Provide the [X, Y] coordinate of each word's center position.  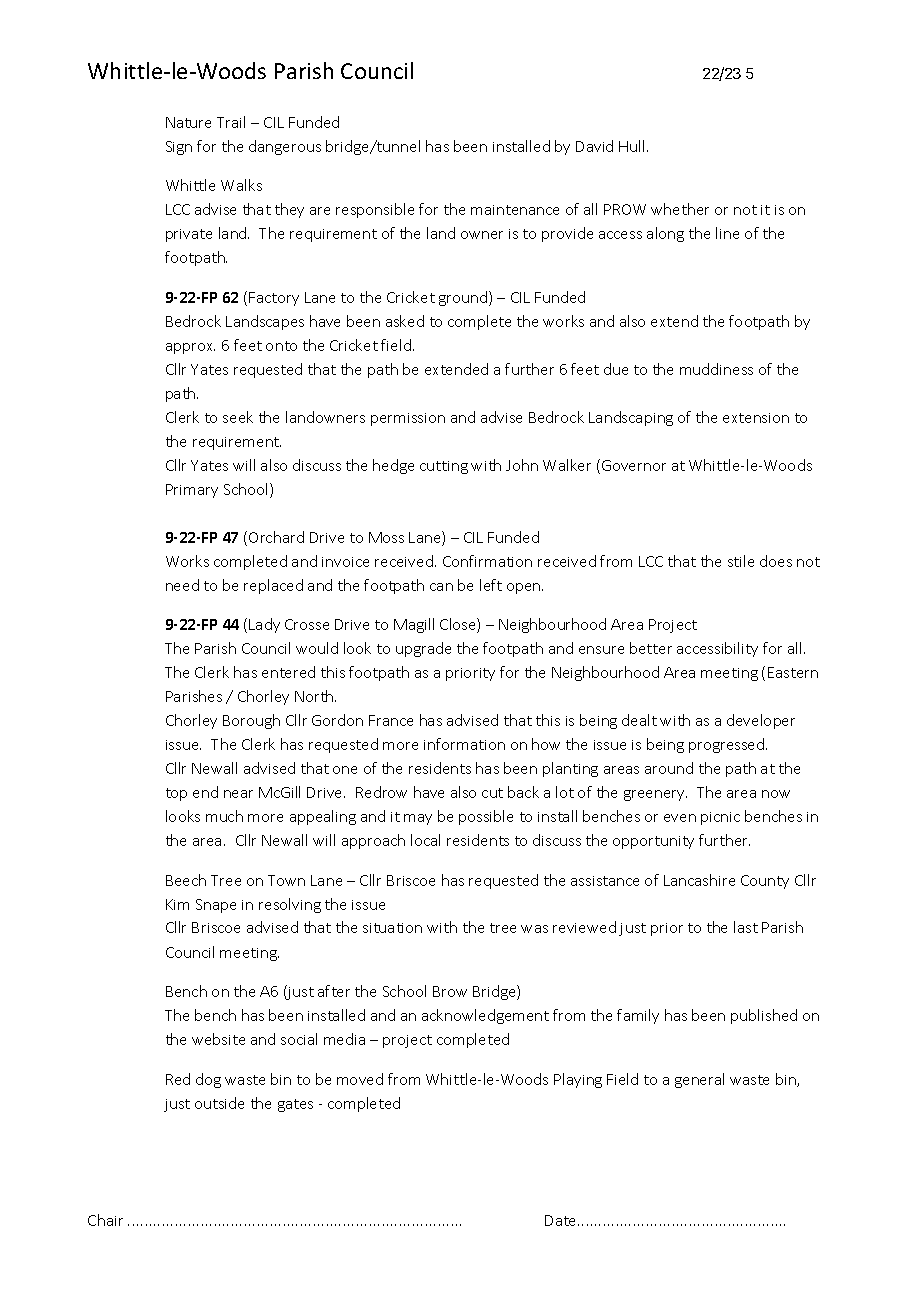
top [176, 794]
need [182, 585]
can [441, 587]
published [764, 1016]
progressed [728, 745]
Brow [450, 991]
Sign [179, 148]
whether [680, 209]
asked [405, 321]
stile [741, 561]
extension [756, 418]
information [464, 744]
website [218, 1039]
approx [190, 348]
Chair [105, 1220]
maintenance [515, 210]
